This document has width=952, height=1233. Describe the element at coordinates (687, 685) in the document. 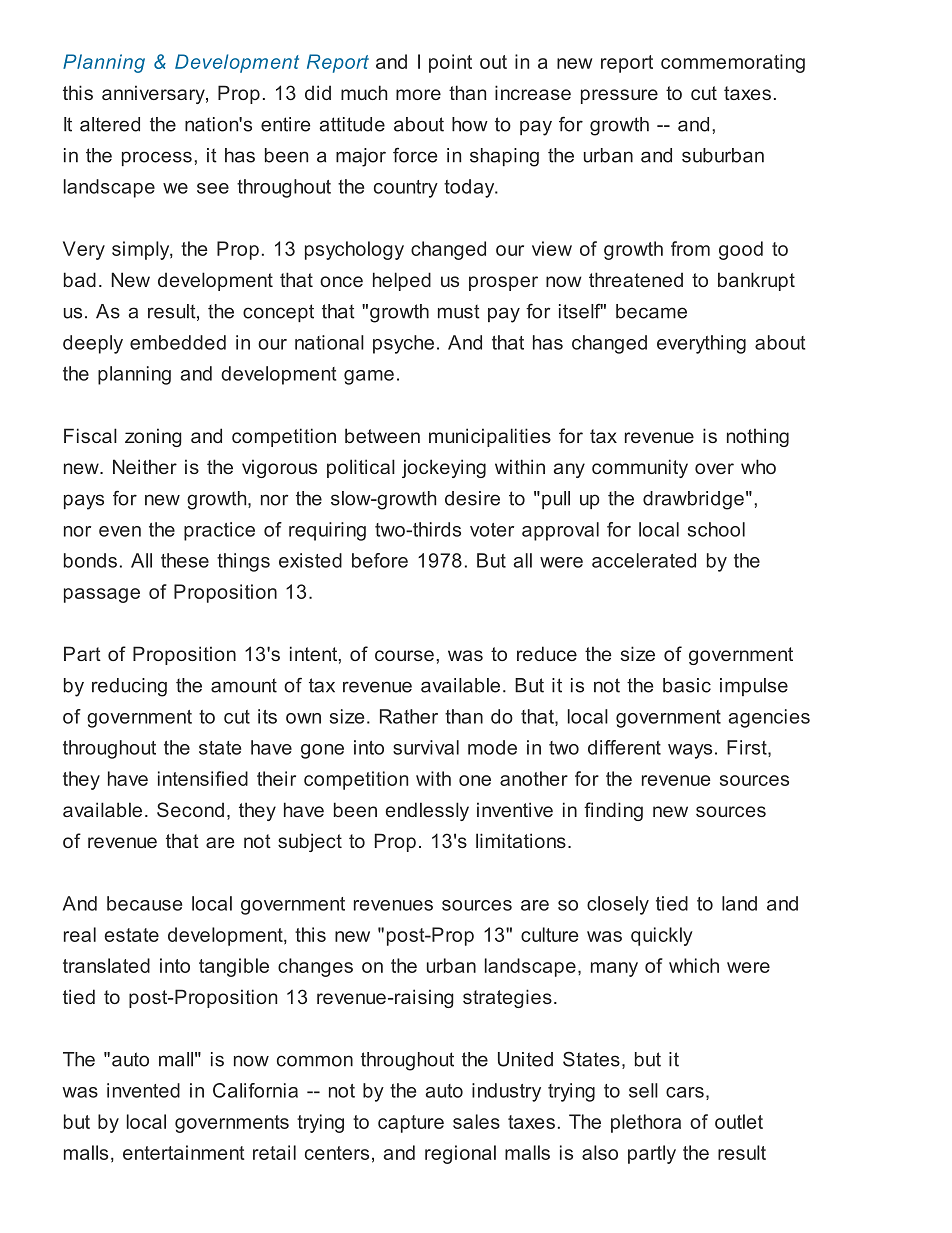

I see `basic` at that location.
